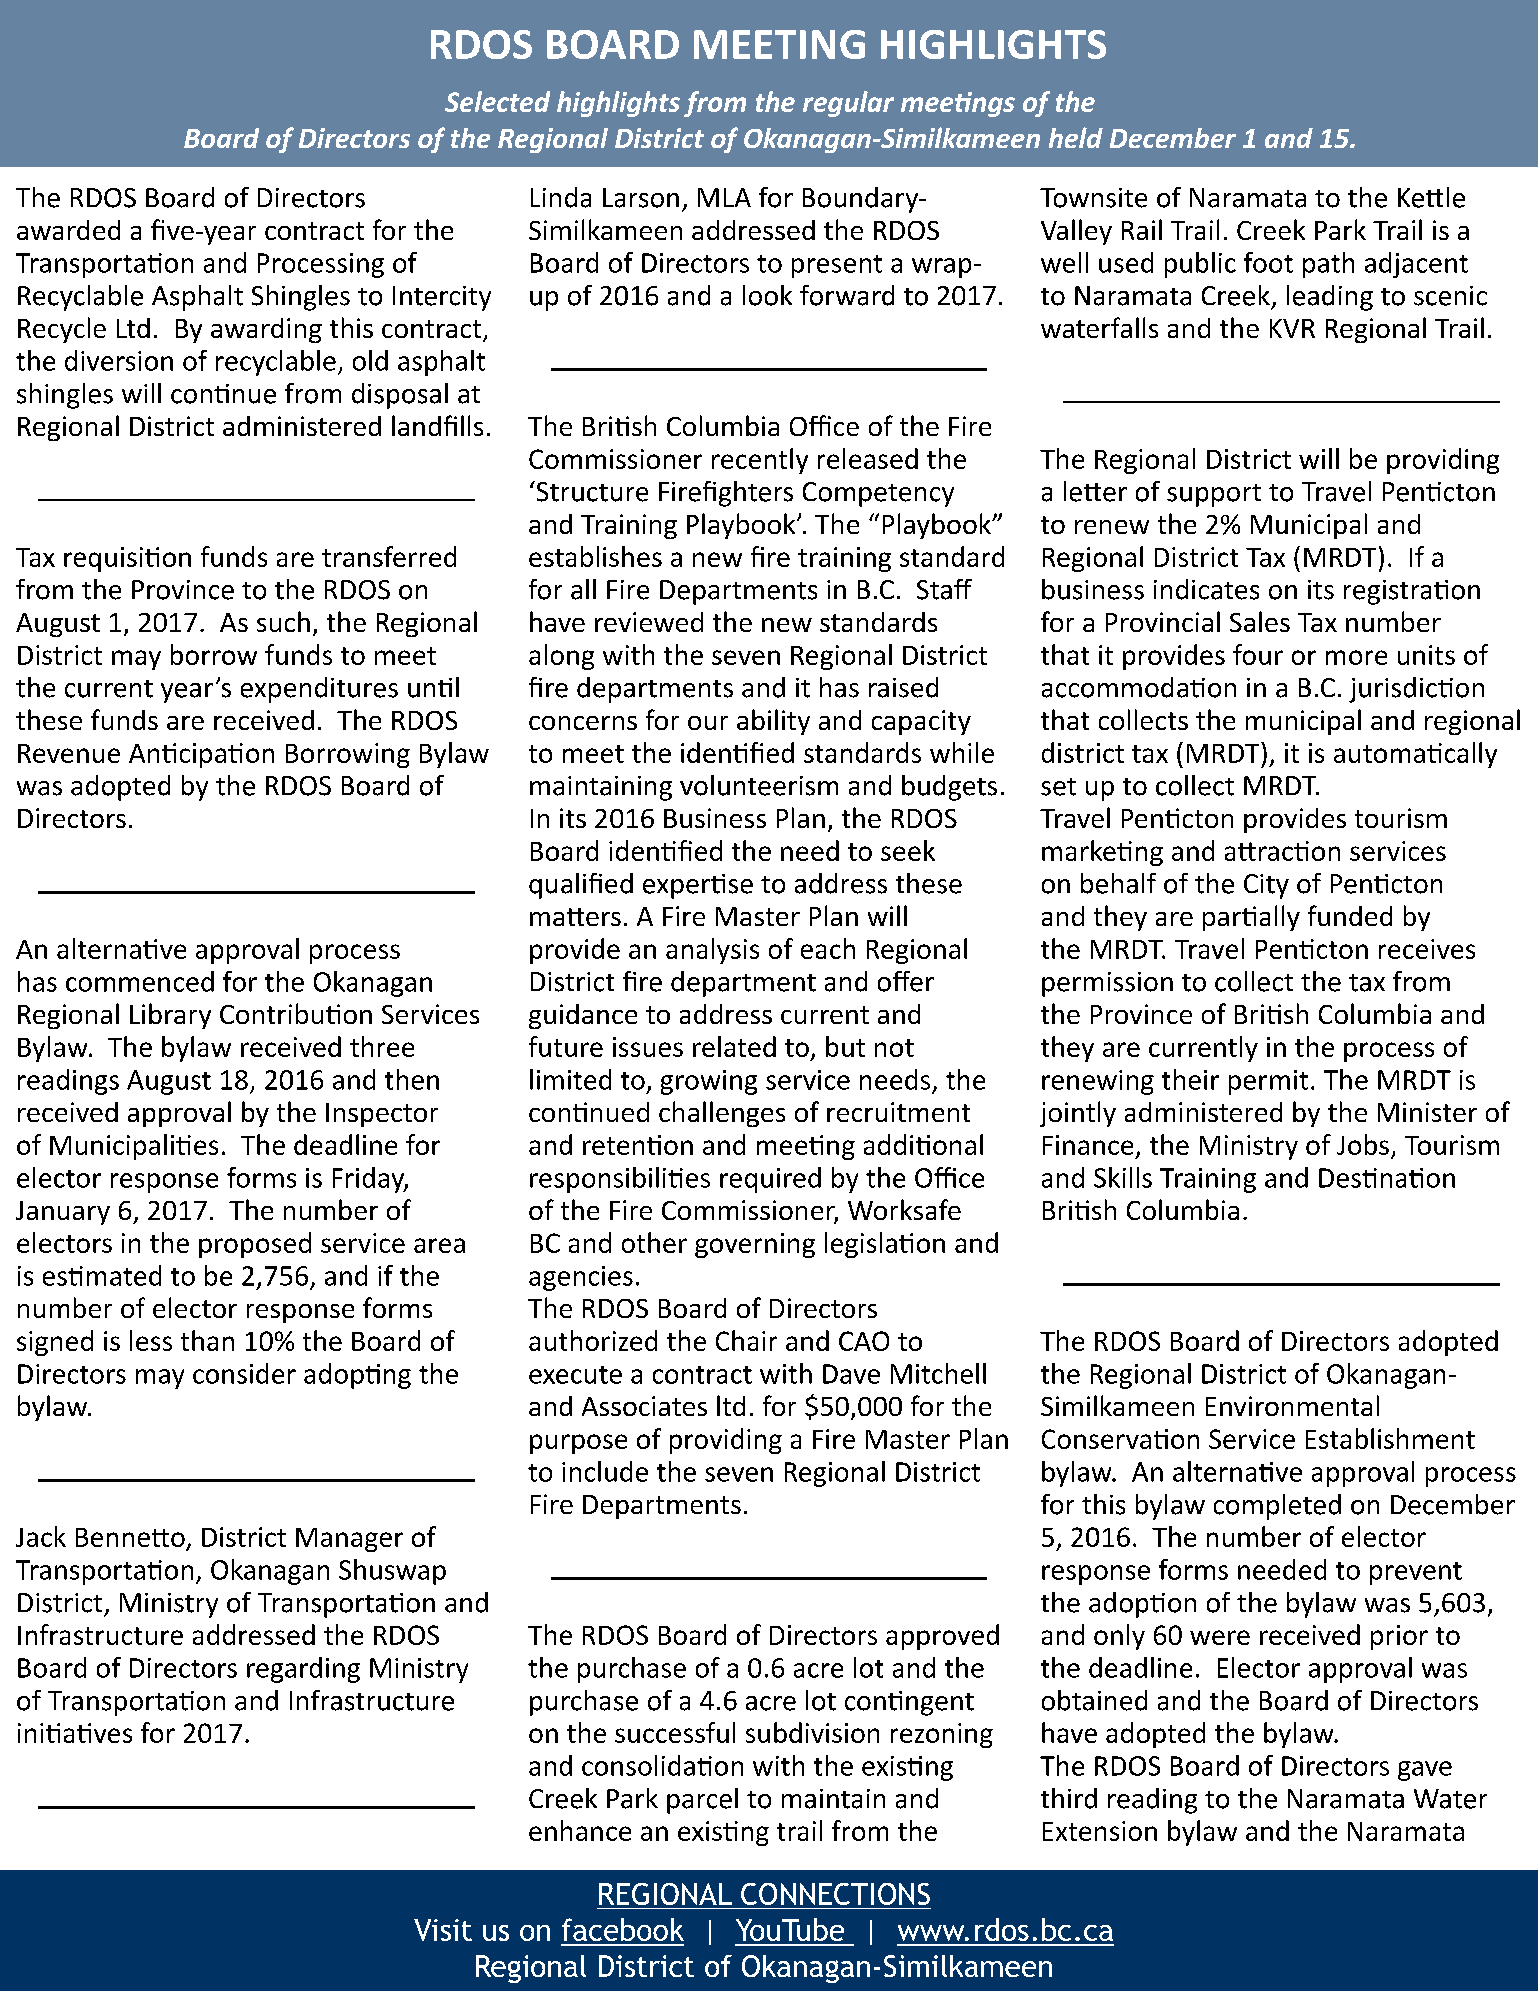 This screenshot has width=1538, height=1991. What do you see at coordinates (1268, 262) in the screenshot?
I see `foot` at bounding box center [1268, 262].
